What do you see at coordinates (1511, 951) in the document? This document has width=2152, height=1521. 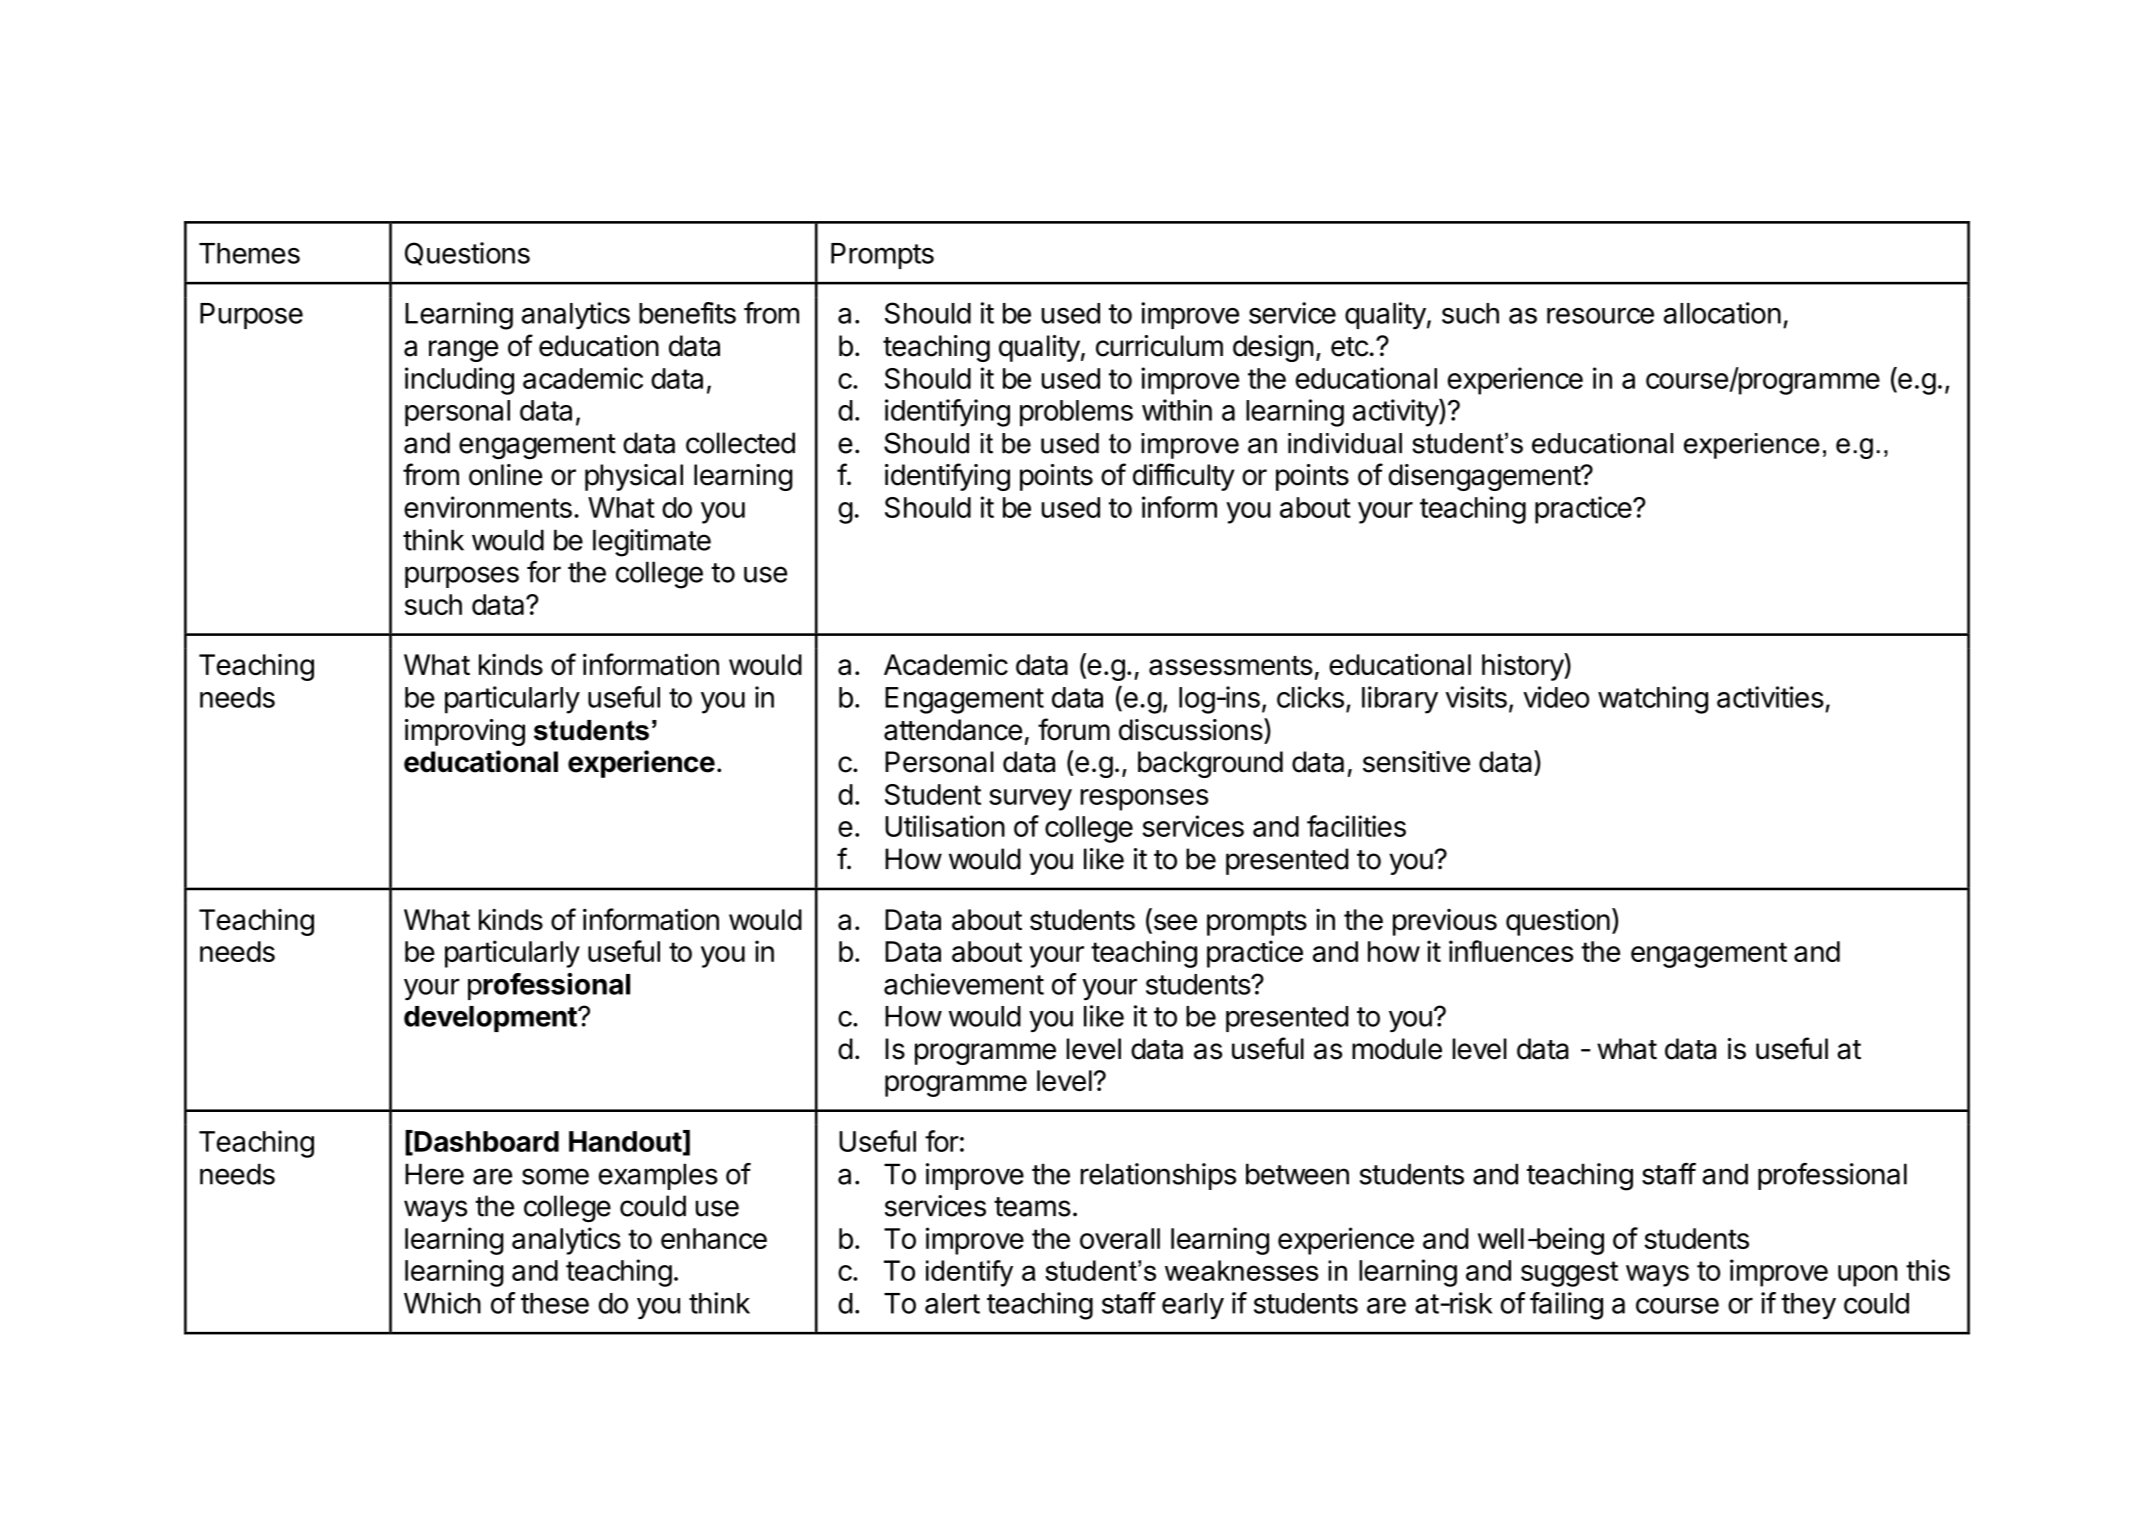 I see `influences` at bounding box center [1511, 951].
